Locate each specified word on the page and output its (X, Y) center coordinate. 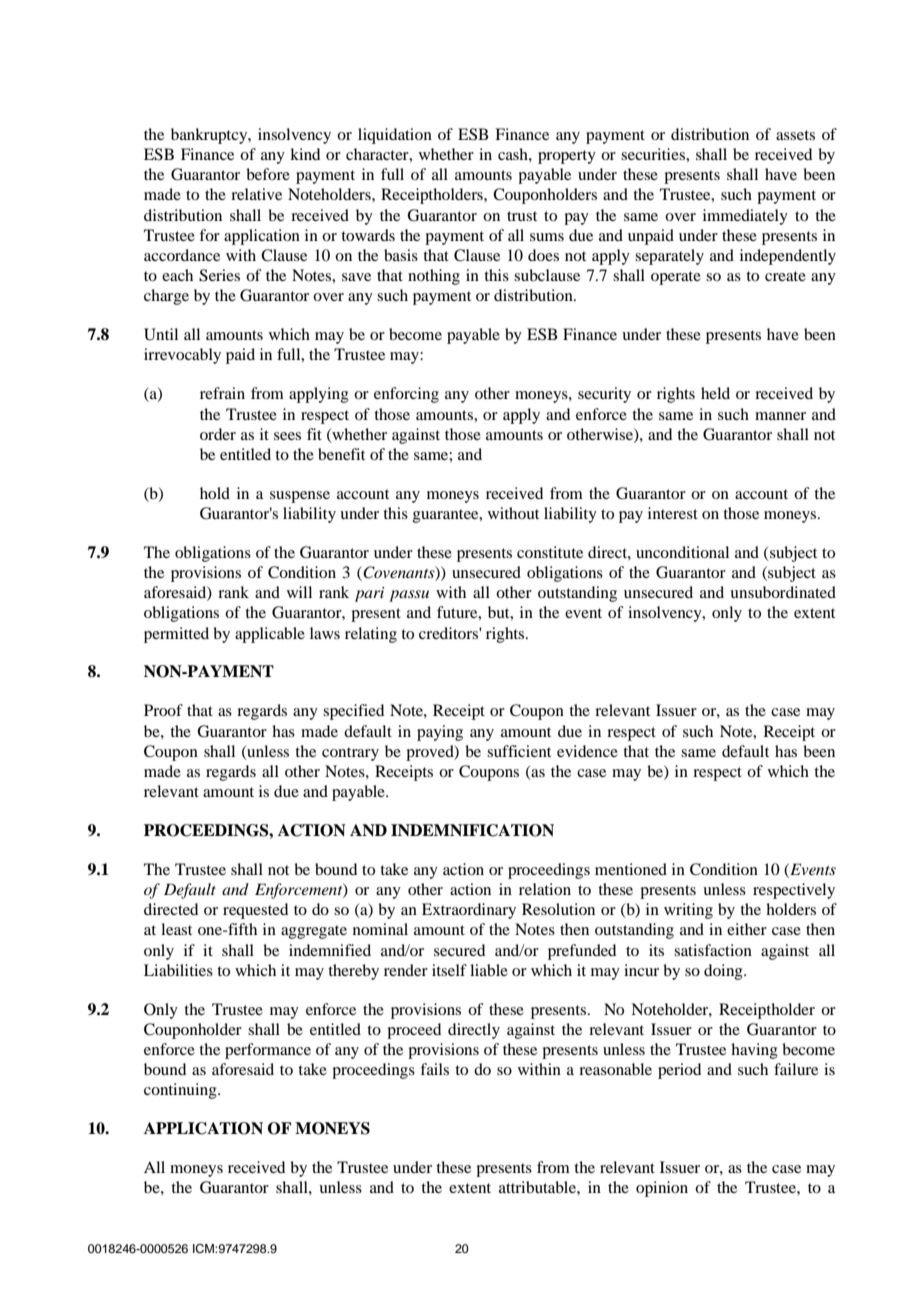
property (567, 157)
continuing (181, 1091)
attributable (538, 1187)
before (268, 174)
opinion (662, 1189)
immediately (745, 217)
